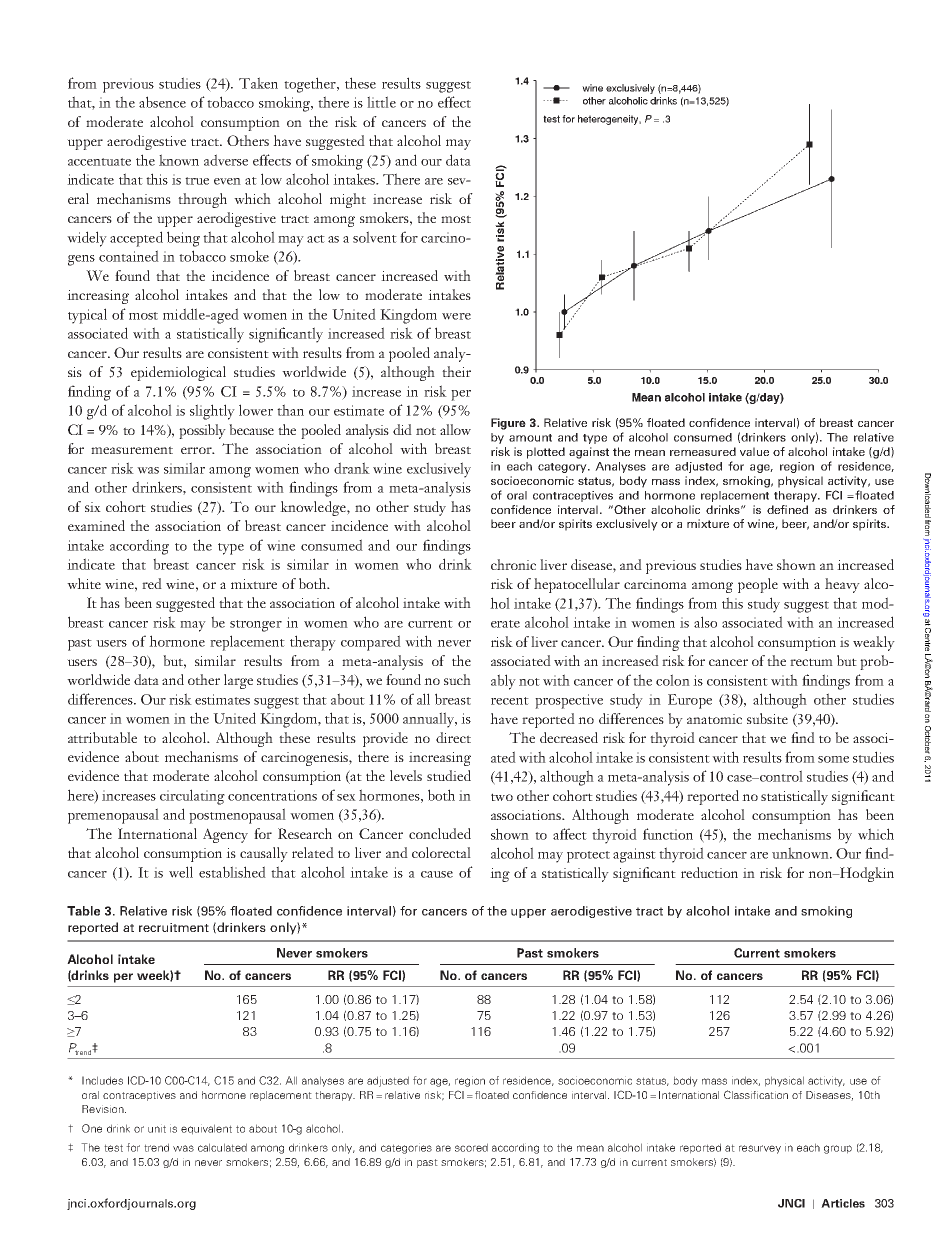 The image size is (952, 1256). Describe the element at coordinates (821, 874) in the screenshot. I see `non` at that location.
